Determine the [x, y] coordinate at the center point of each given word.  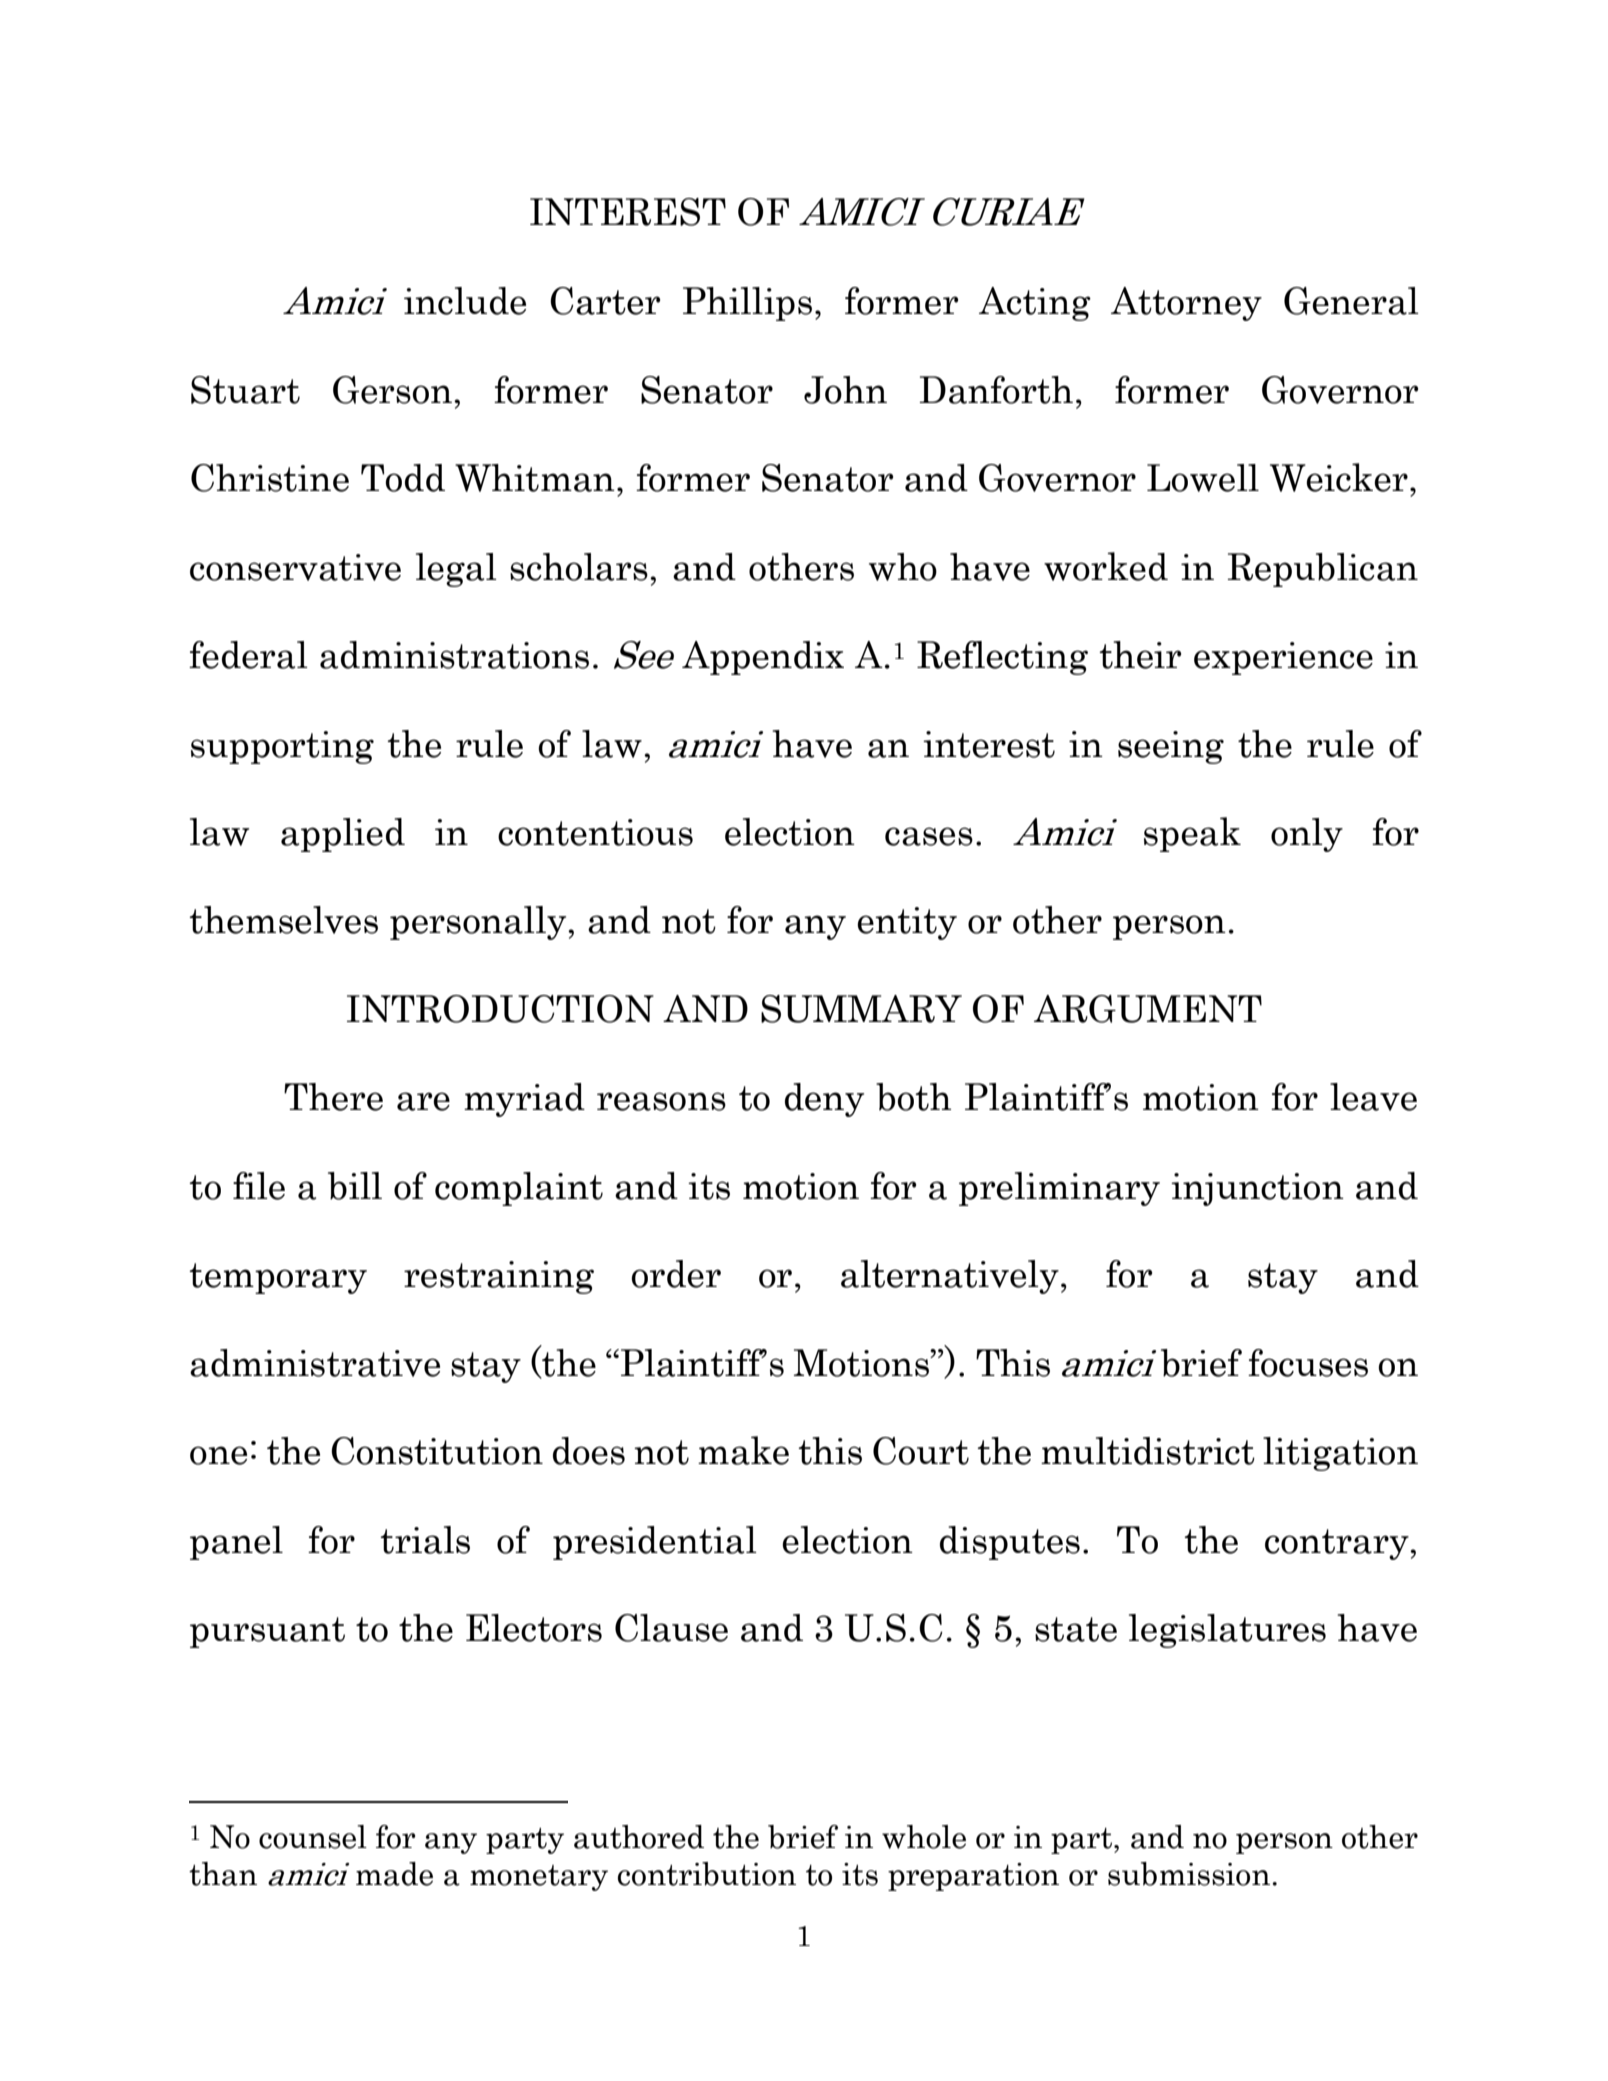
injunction [1257, 1189]
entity [907, 923]
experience [1283, 658]
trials [425, 1540]
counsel [313, 1837]
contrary [1338, 1544]
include [465, 301]
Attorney [1186, 304]
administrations [454, 655]
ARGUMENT [1148, 1009]
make [743, 1450]
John [845, 390]
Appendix [763, 658]
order [676, 1274]
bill [355, 1186]
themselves [283, 920]
